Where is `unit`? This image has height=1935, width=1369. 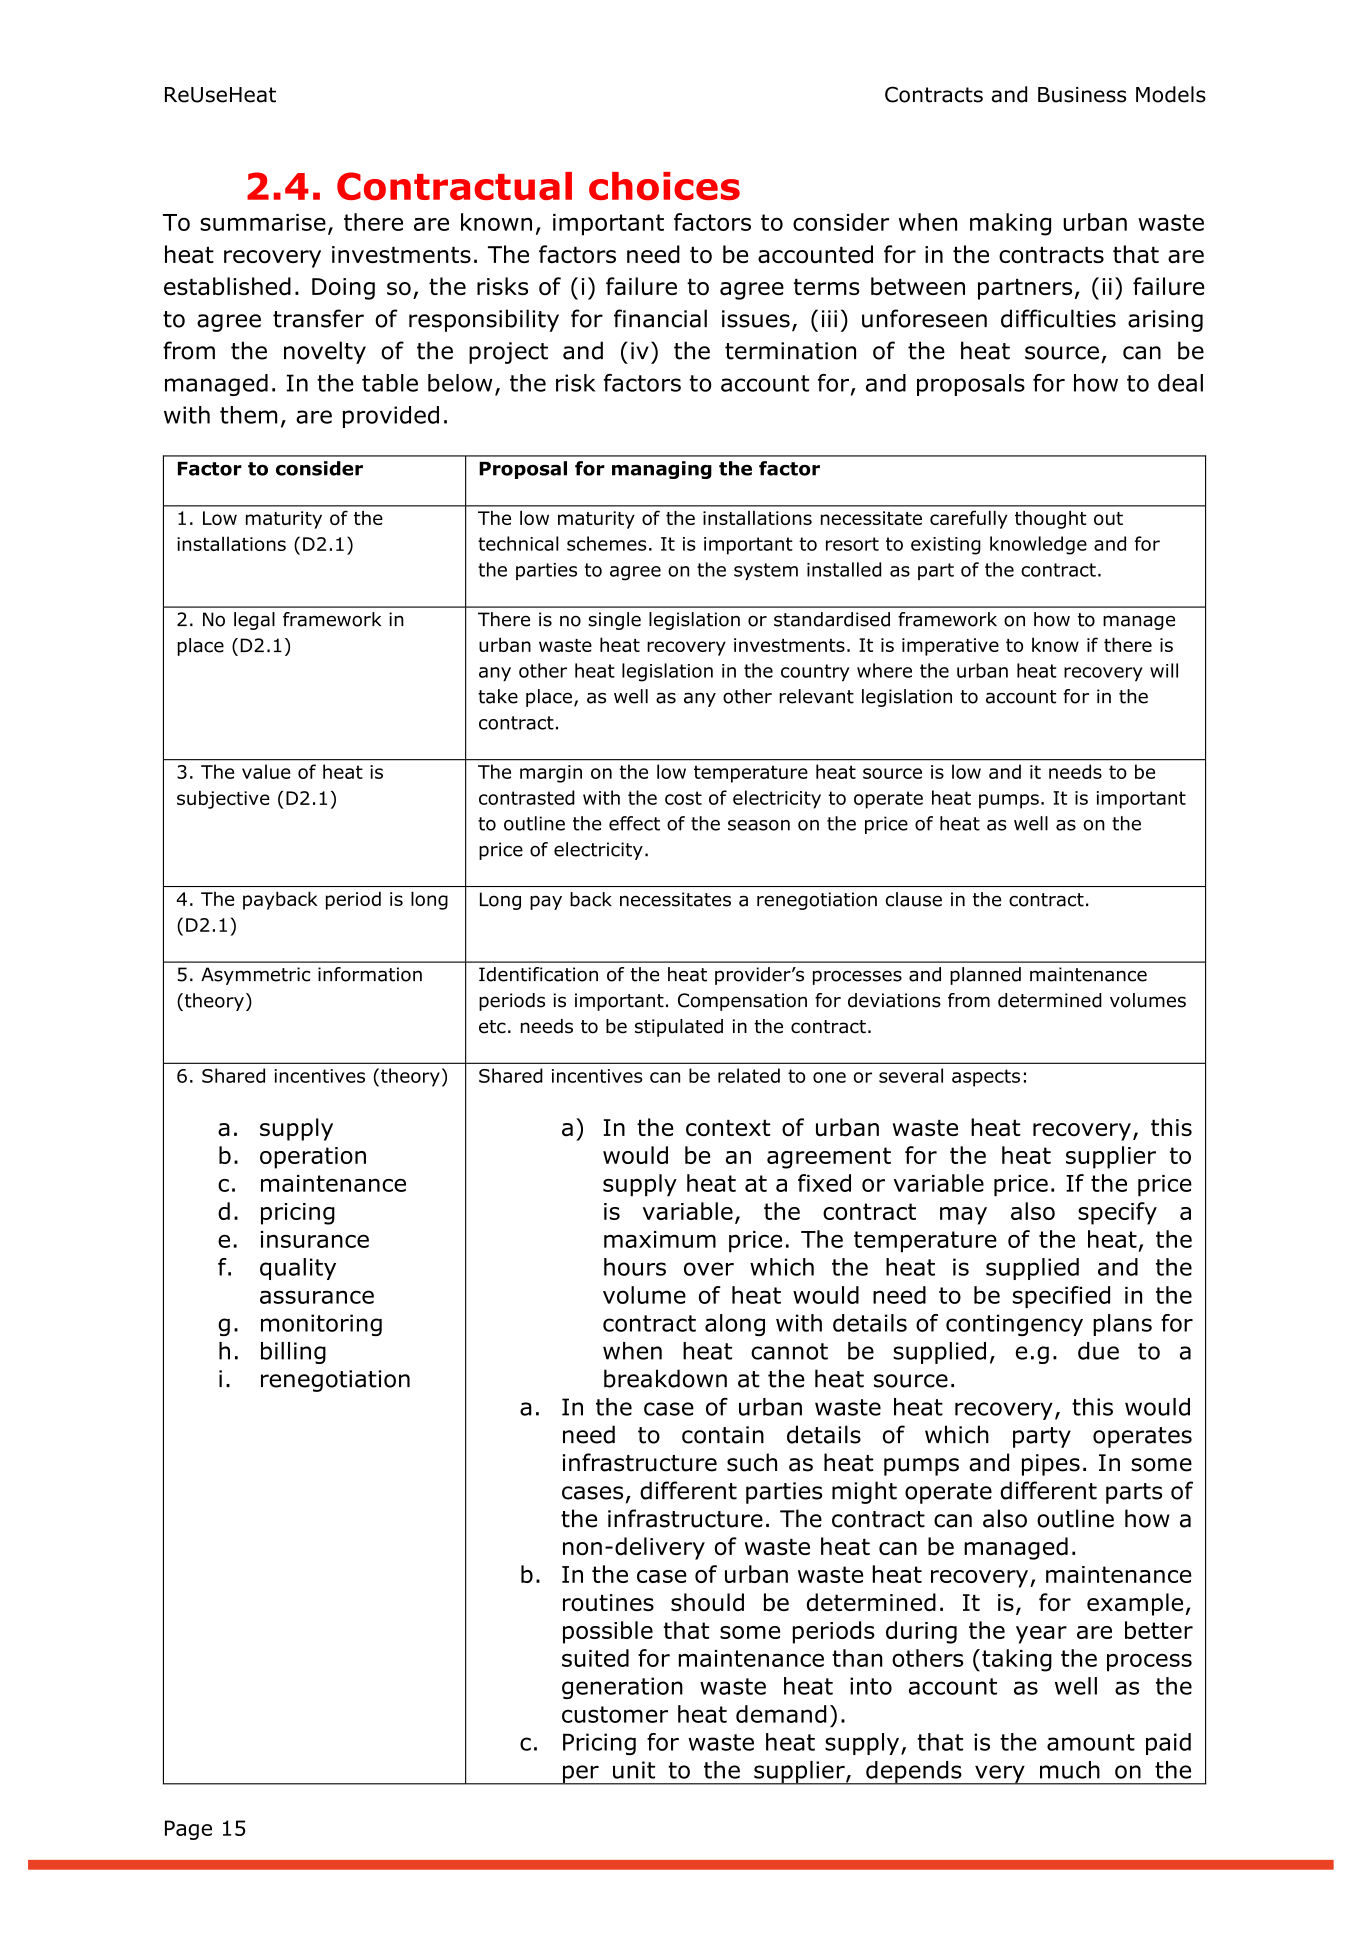 unit is located at coordinates (634, 1770).
